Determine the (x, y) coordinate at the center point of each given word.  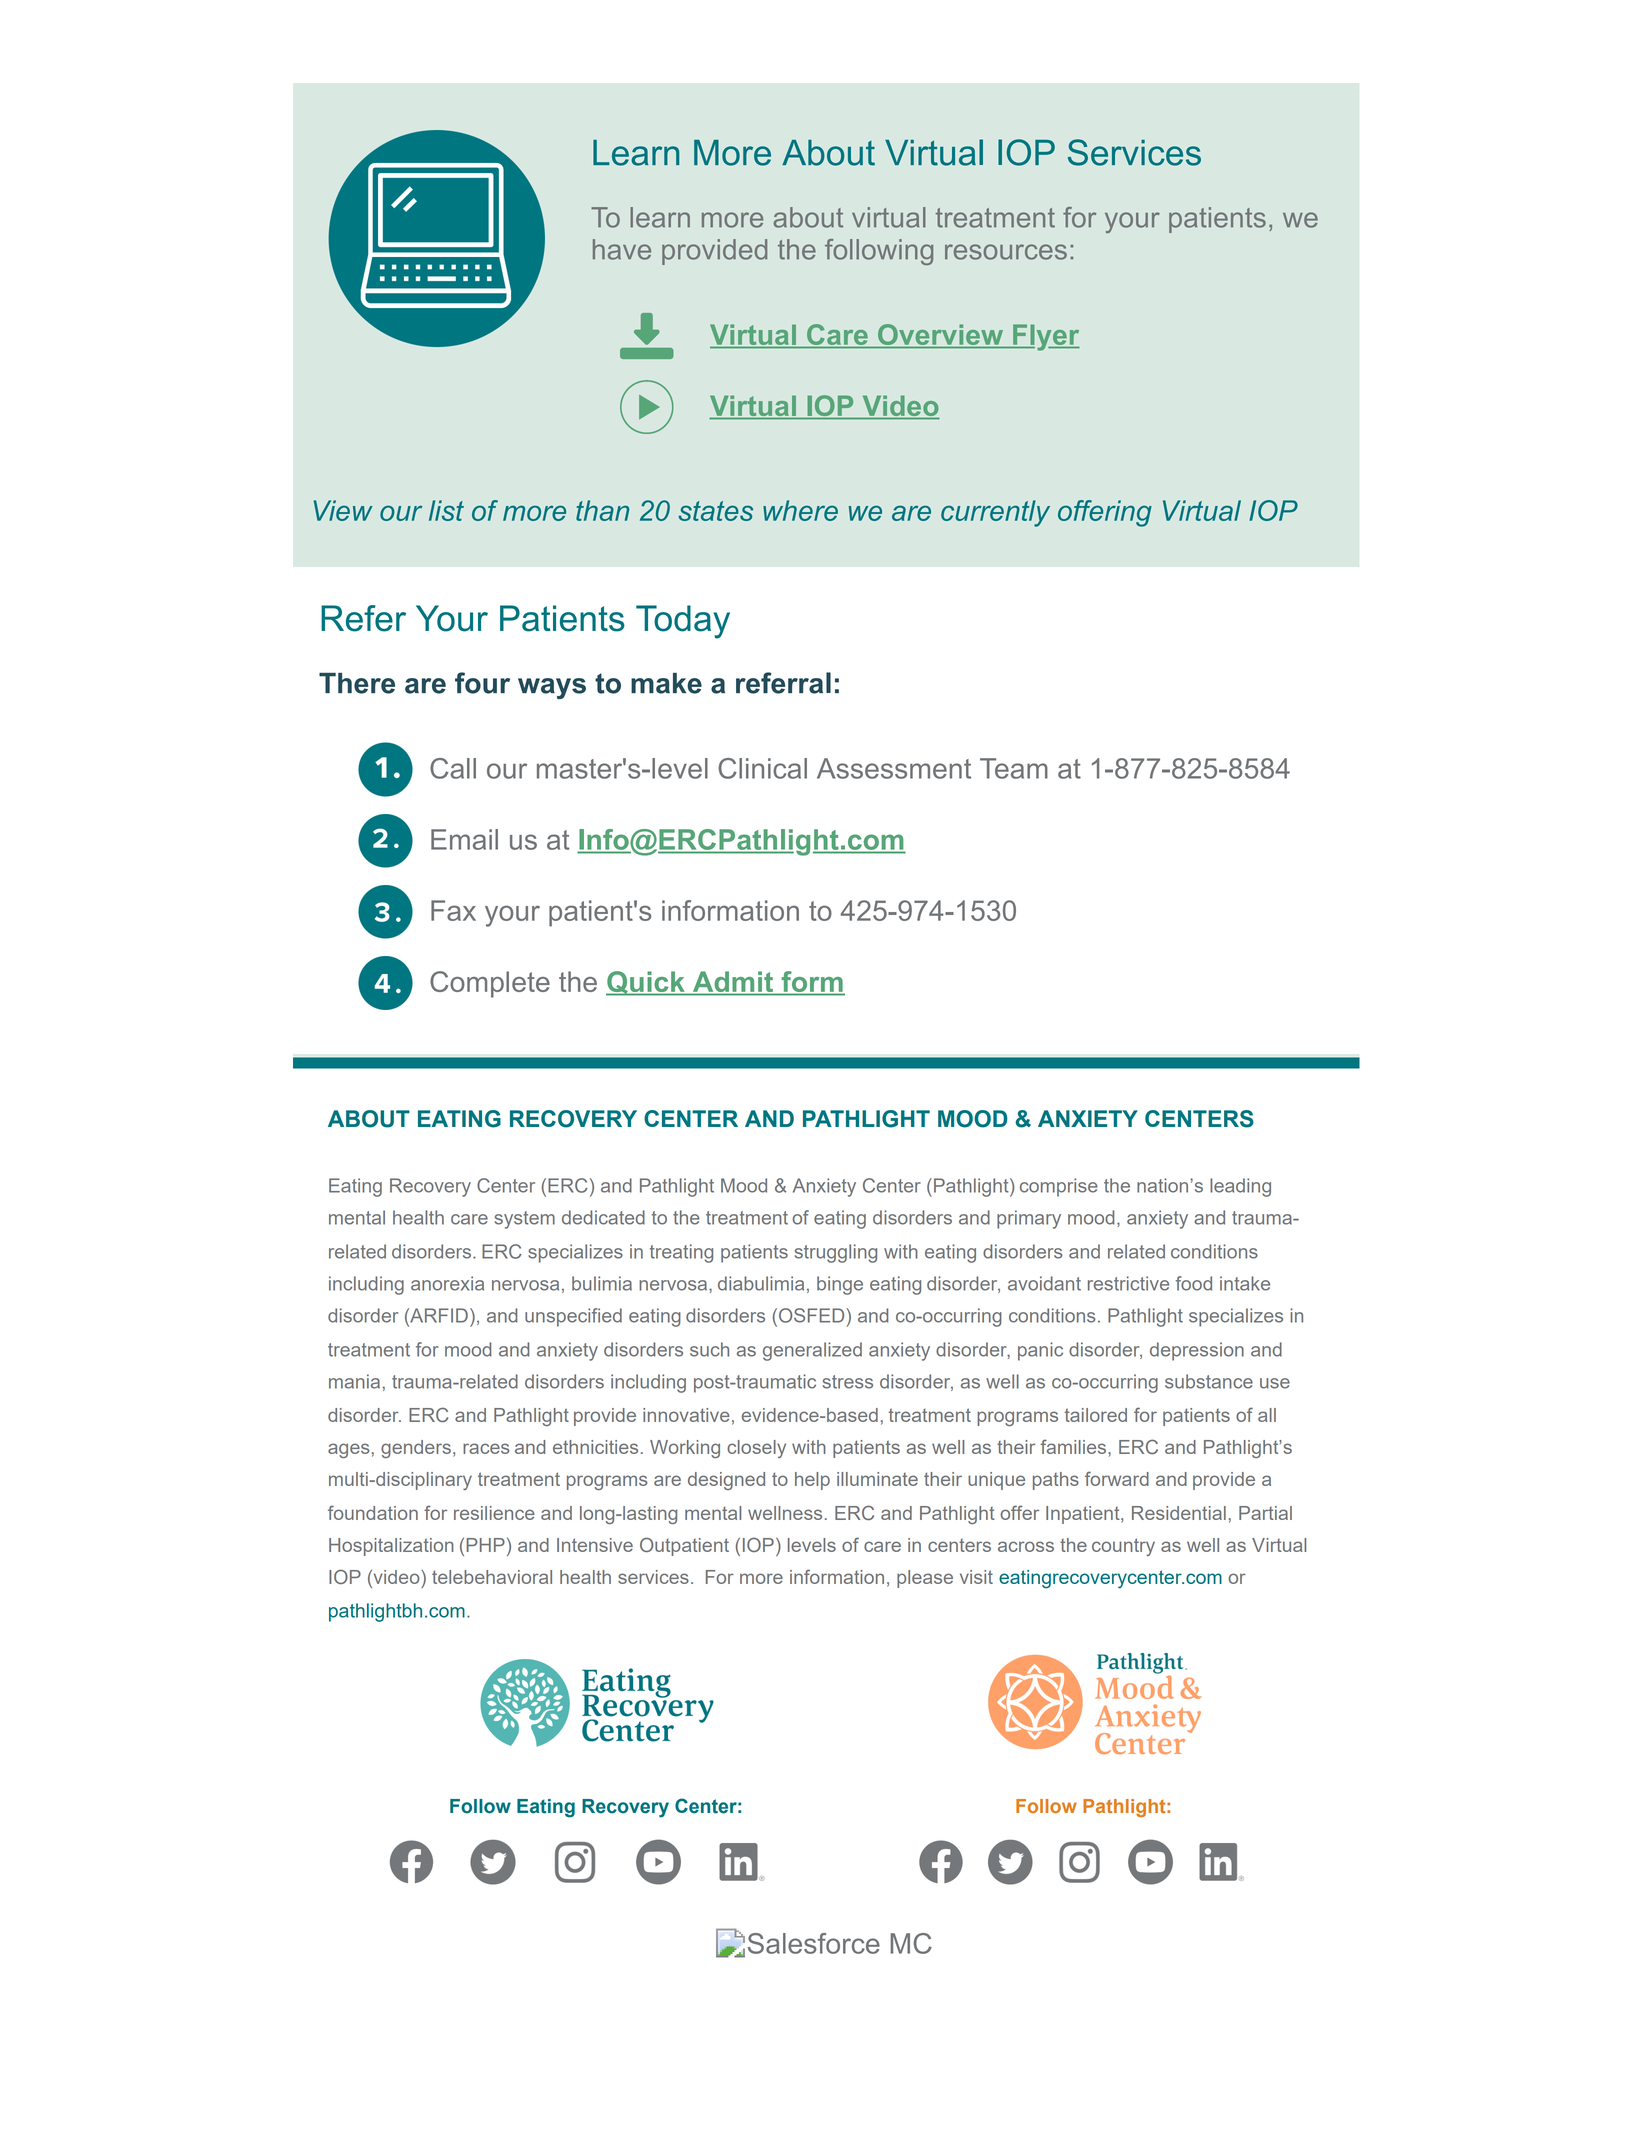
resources (1006, 252)
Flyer (1045, 337)
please (925, 1579)
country (1123, 1547)
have (622, 249)
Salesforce (814, 1943)
